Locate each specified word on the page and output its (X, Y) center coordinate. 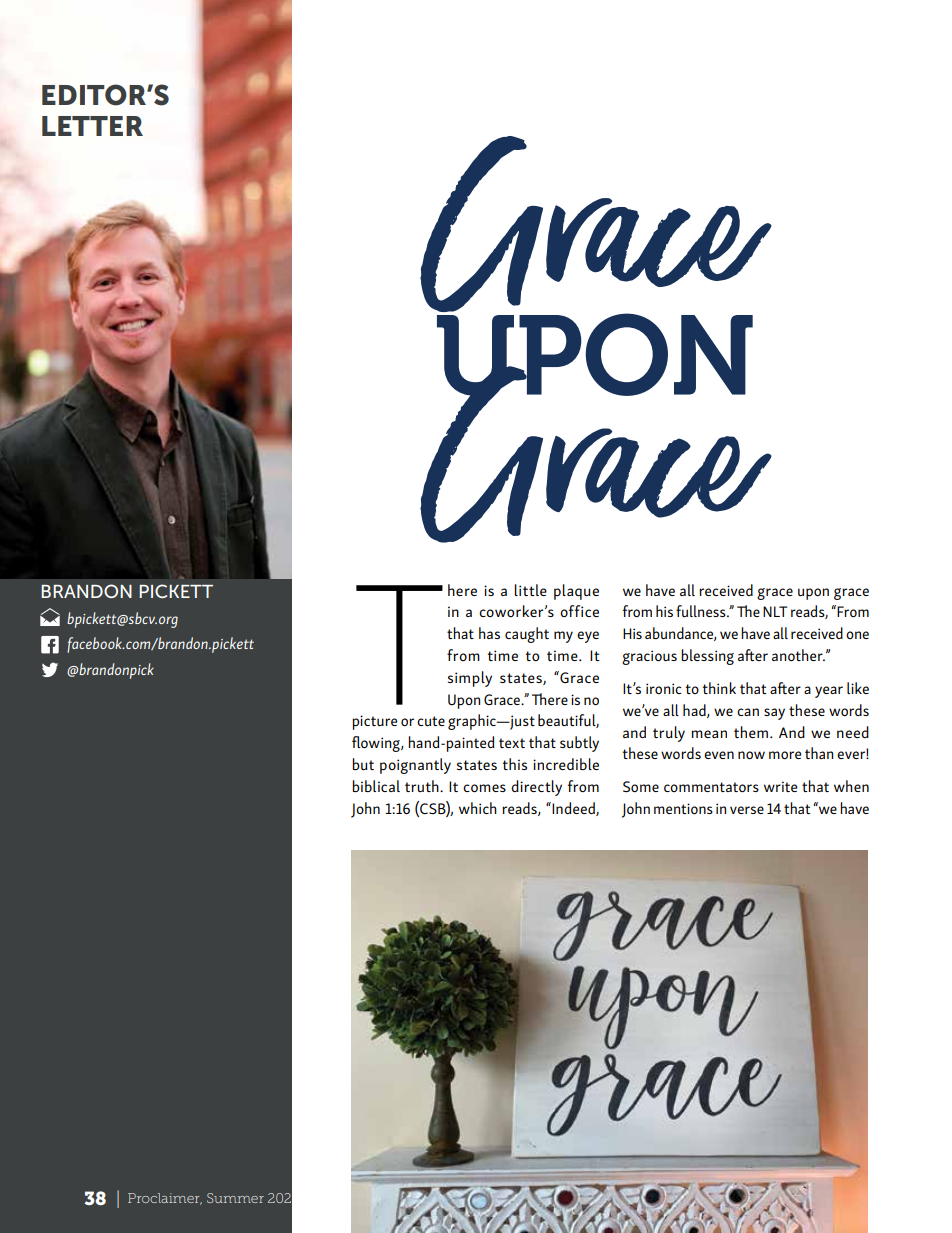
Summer (235, 1198)
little (530, 590)
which (478, 808)
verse (747, 810)
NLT (775, 611)
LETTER (92, 126)
